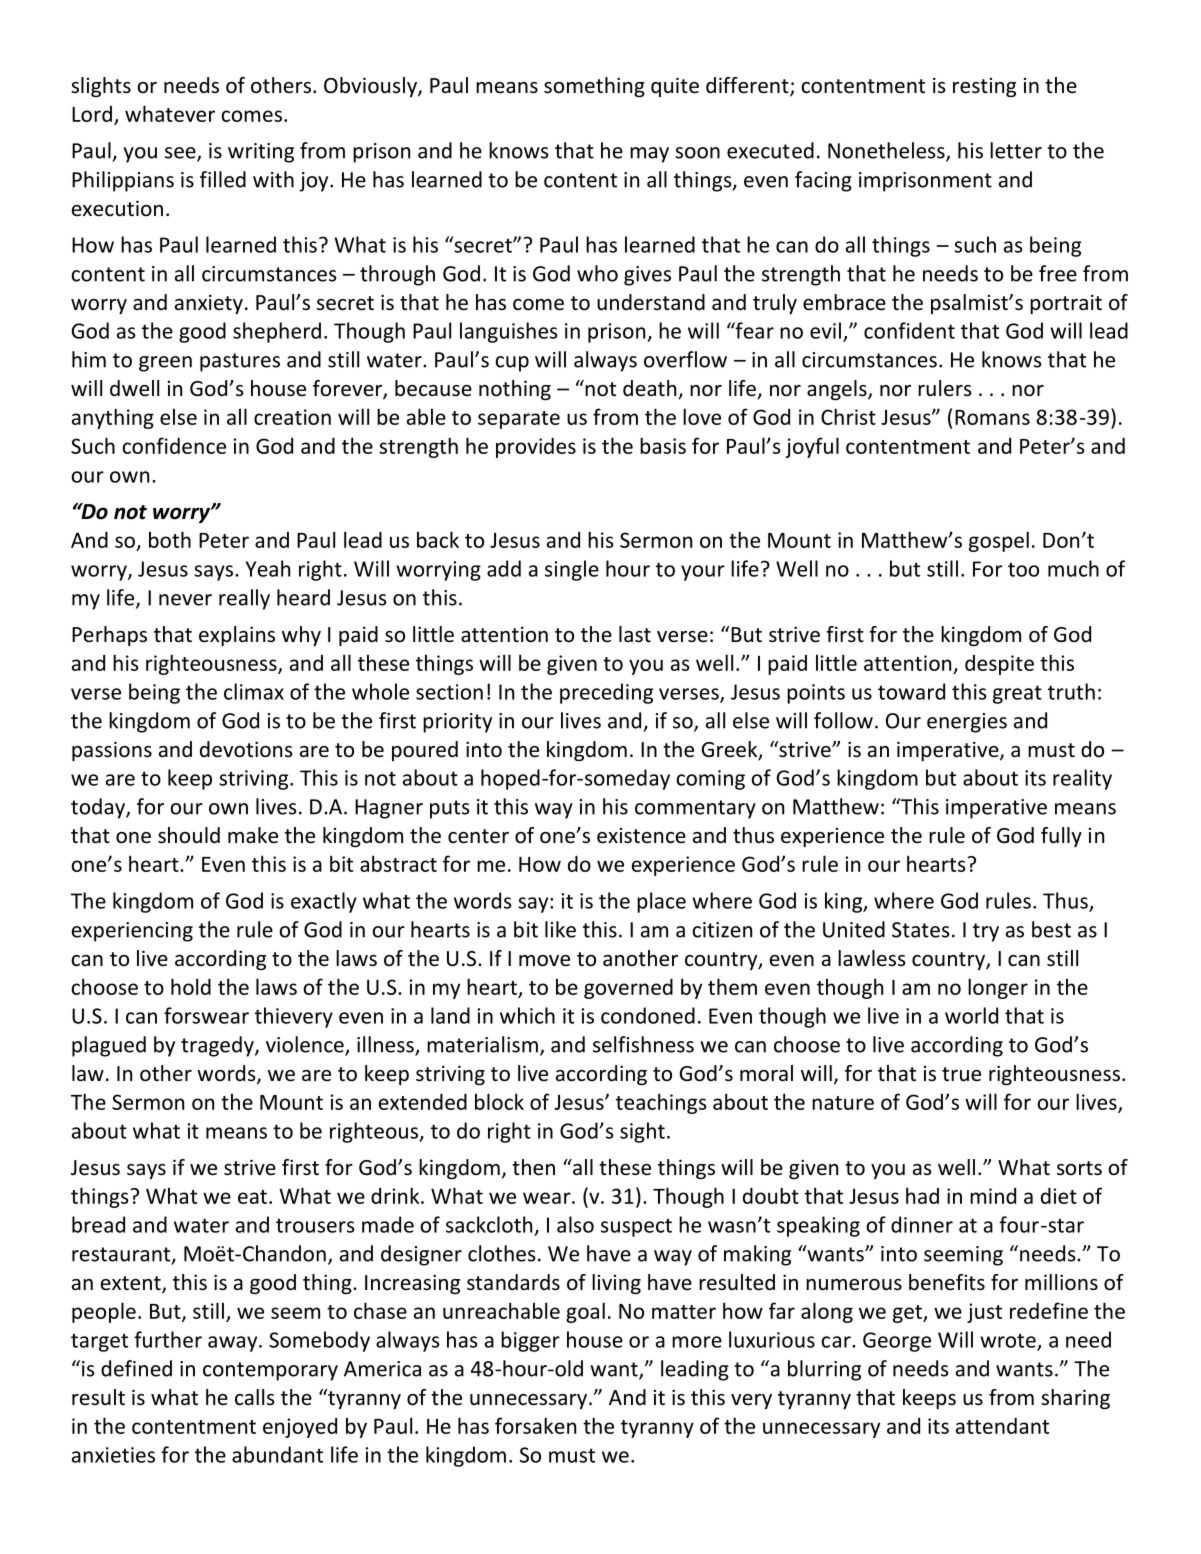  Describe the element at coordinates (998, 988) in the page. I see `longer` at that location.
